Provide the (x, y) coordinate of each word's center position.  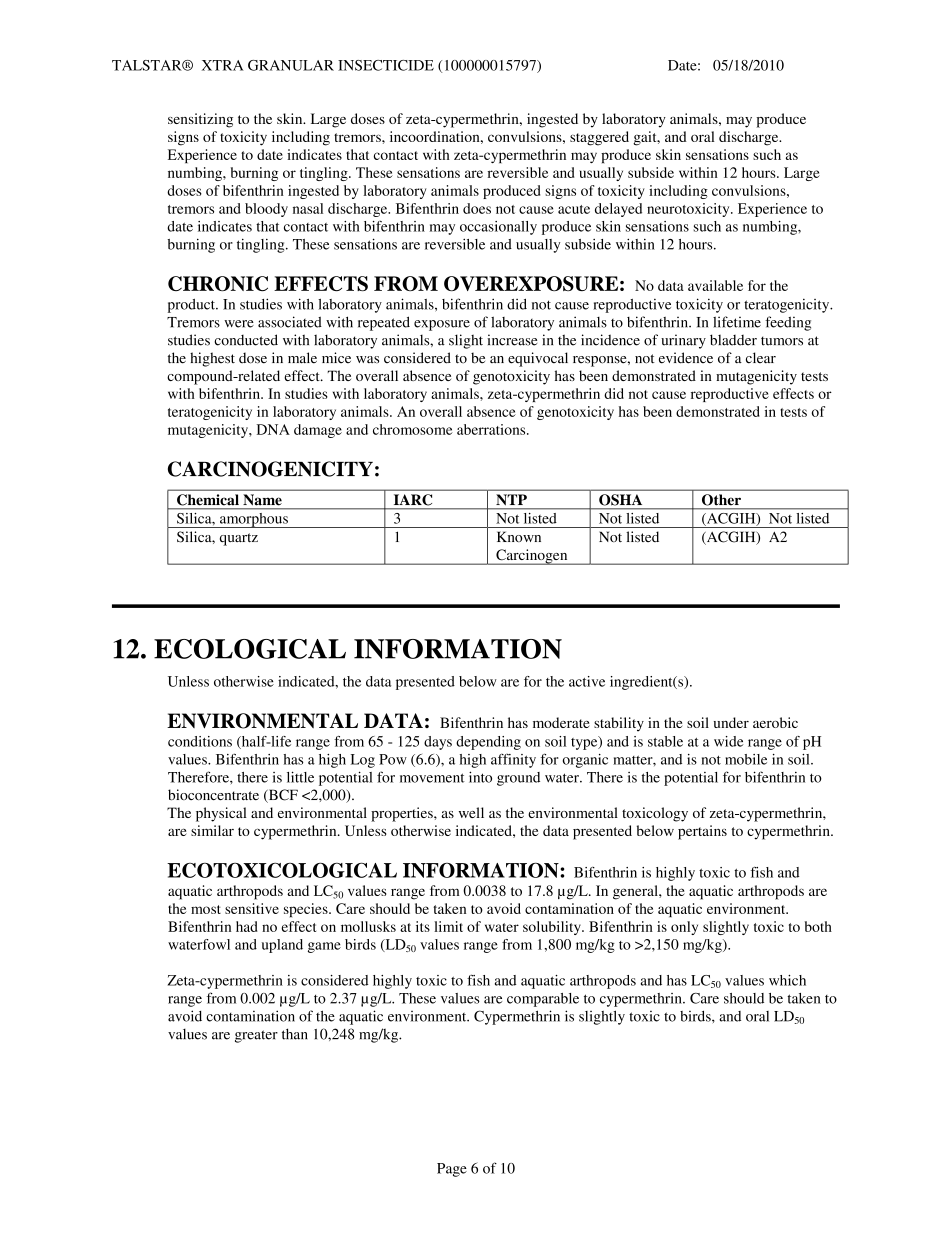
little (300, 777)
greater (256, 1036)
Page (452, 1170)
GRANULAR (291, 65)
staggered (599, 138)
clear (761, 358)
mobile (746, 759)
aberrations (492, 429)
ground (518, 779)
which (787, 980)
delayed (618, 210)
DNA (273, 429)
